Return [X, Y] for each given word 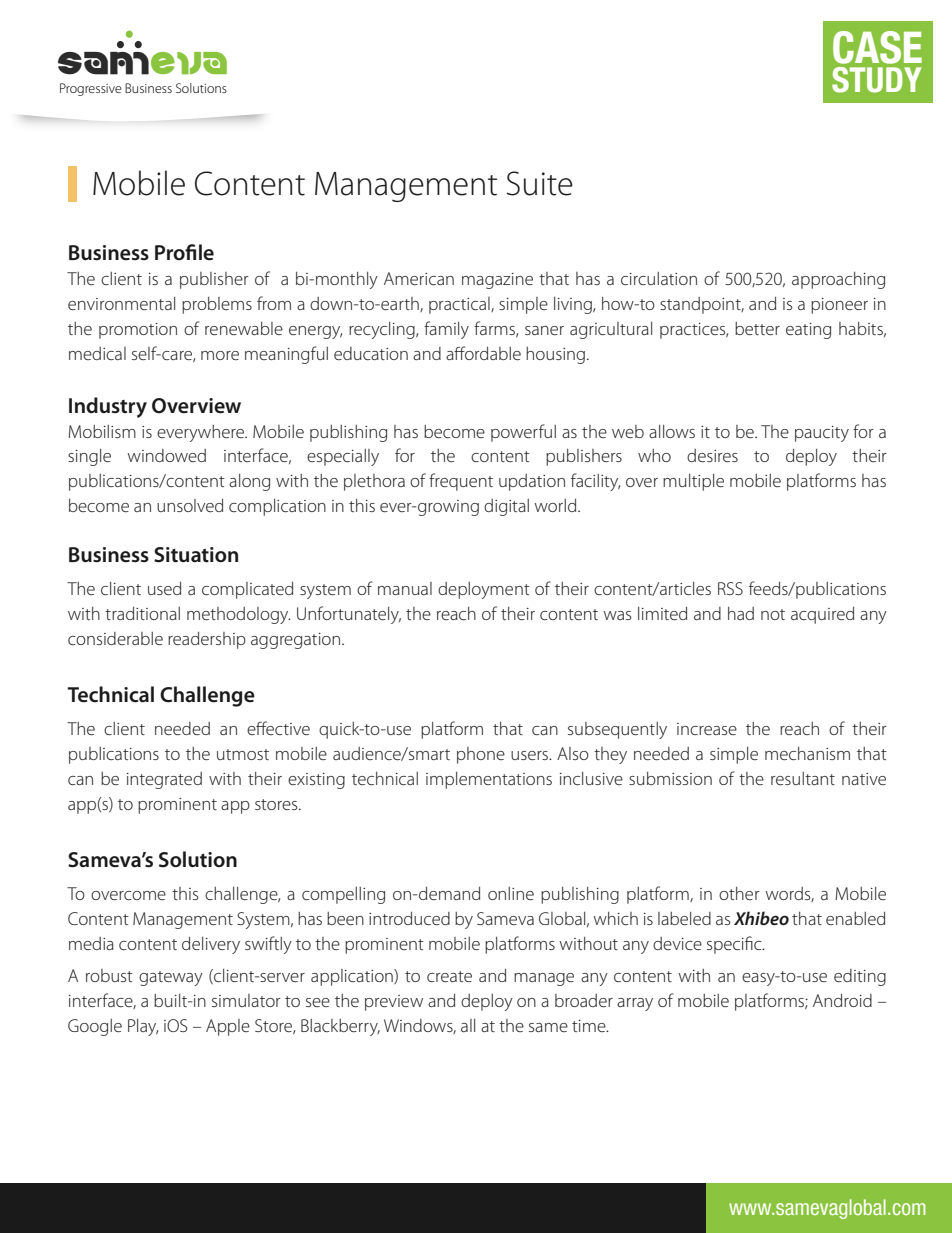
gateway [171, 978]
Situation [196, 555]
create [449, 976]
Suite [540, 183]
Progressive [91, 89]
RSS [730, 588]
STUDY [876, 80]
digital [506, 507]
